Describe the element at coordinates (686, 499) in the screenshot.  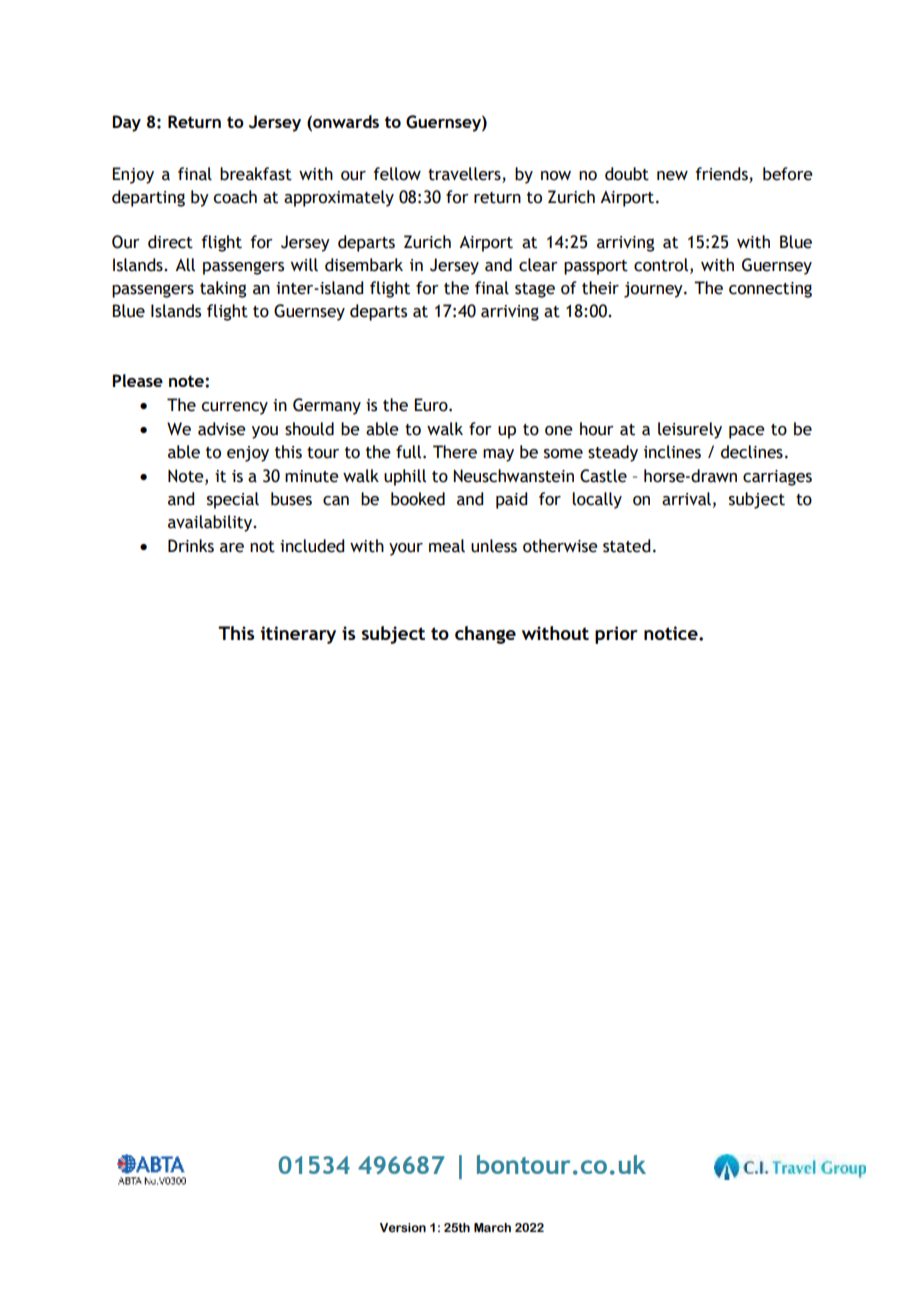
I see `arrival` at that location.
